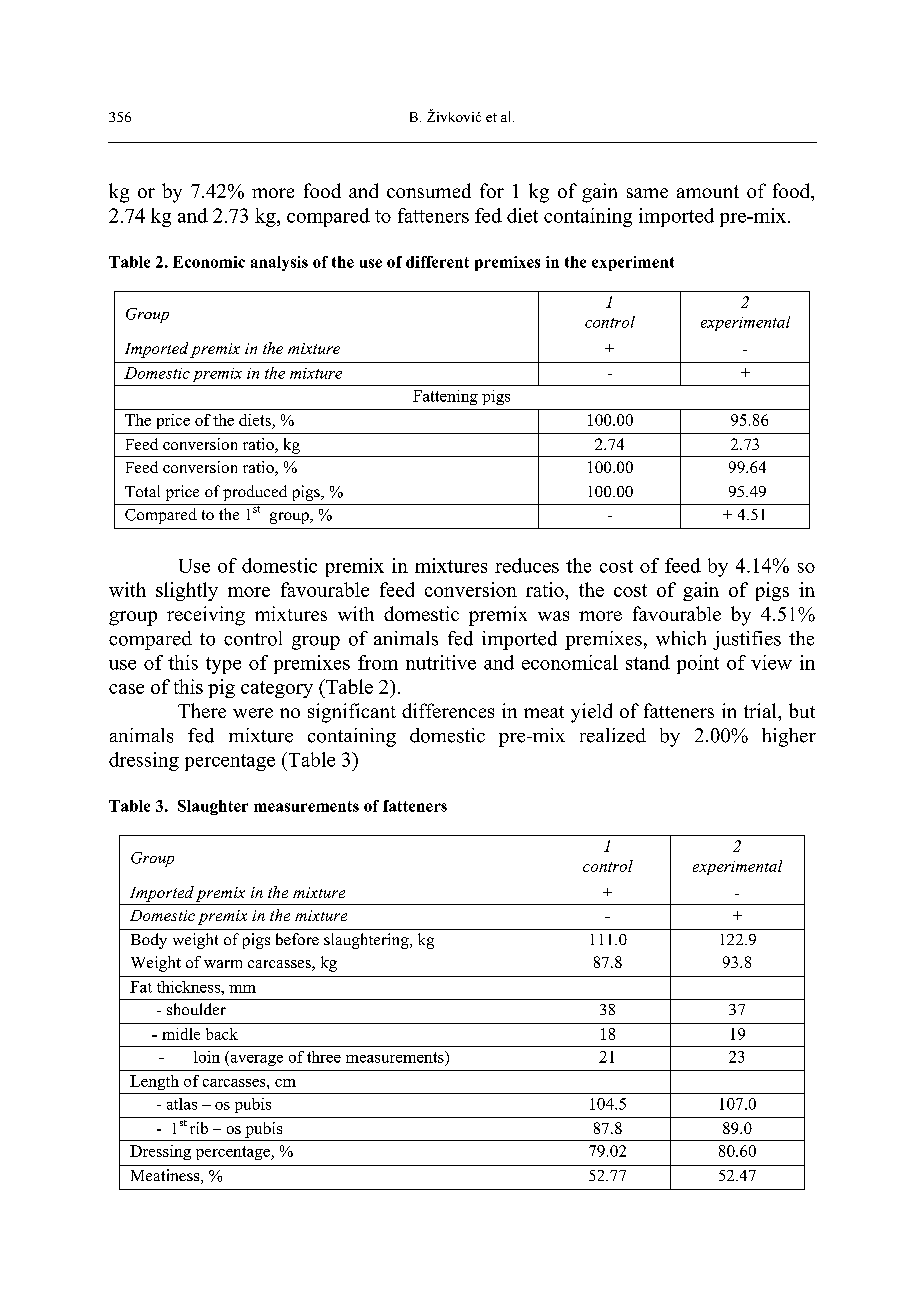  I want to click on reduces, so click(527, 565).
